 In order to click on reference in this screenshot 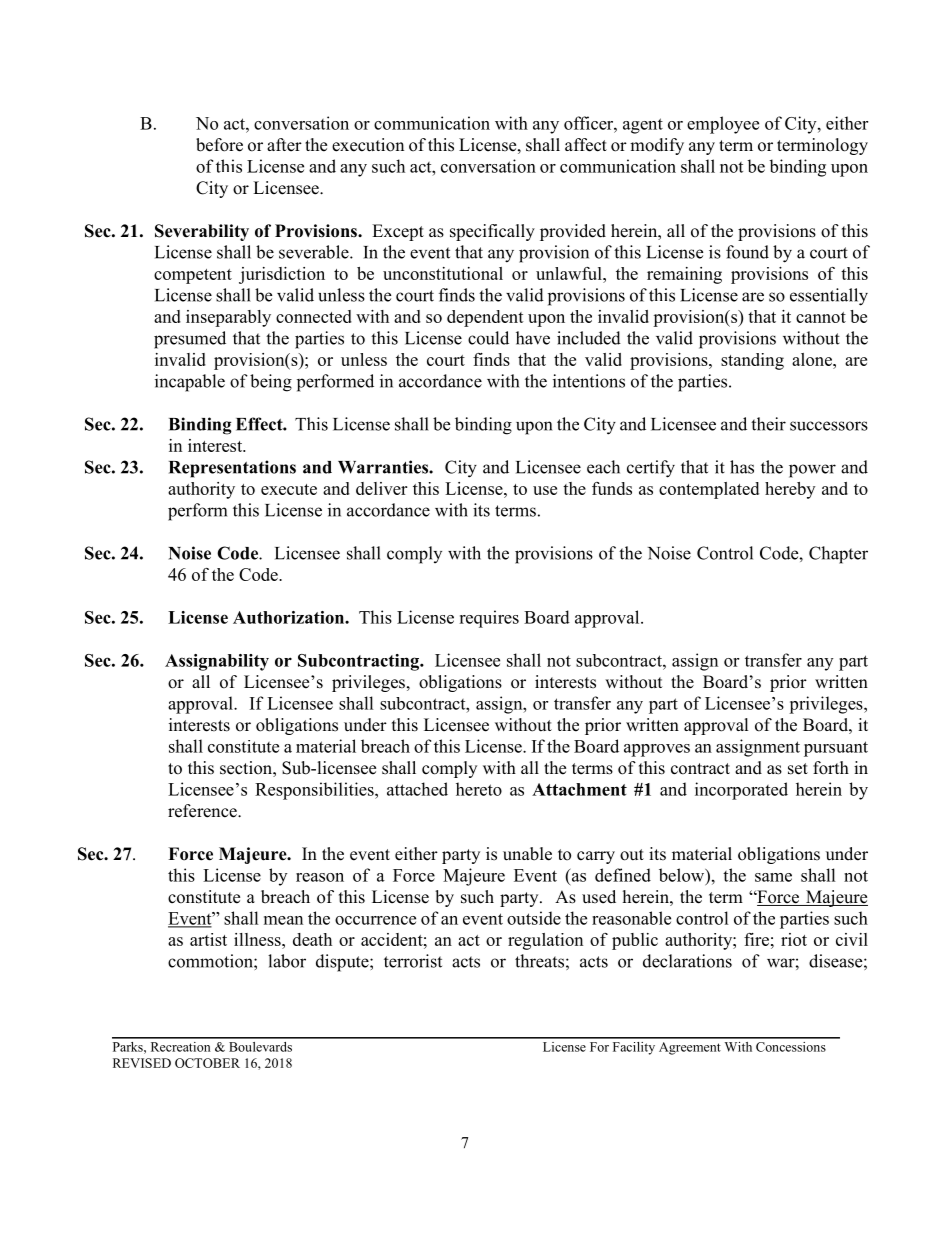, I will do `click(203, 811)`.
